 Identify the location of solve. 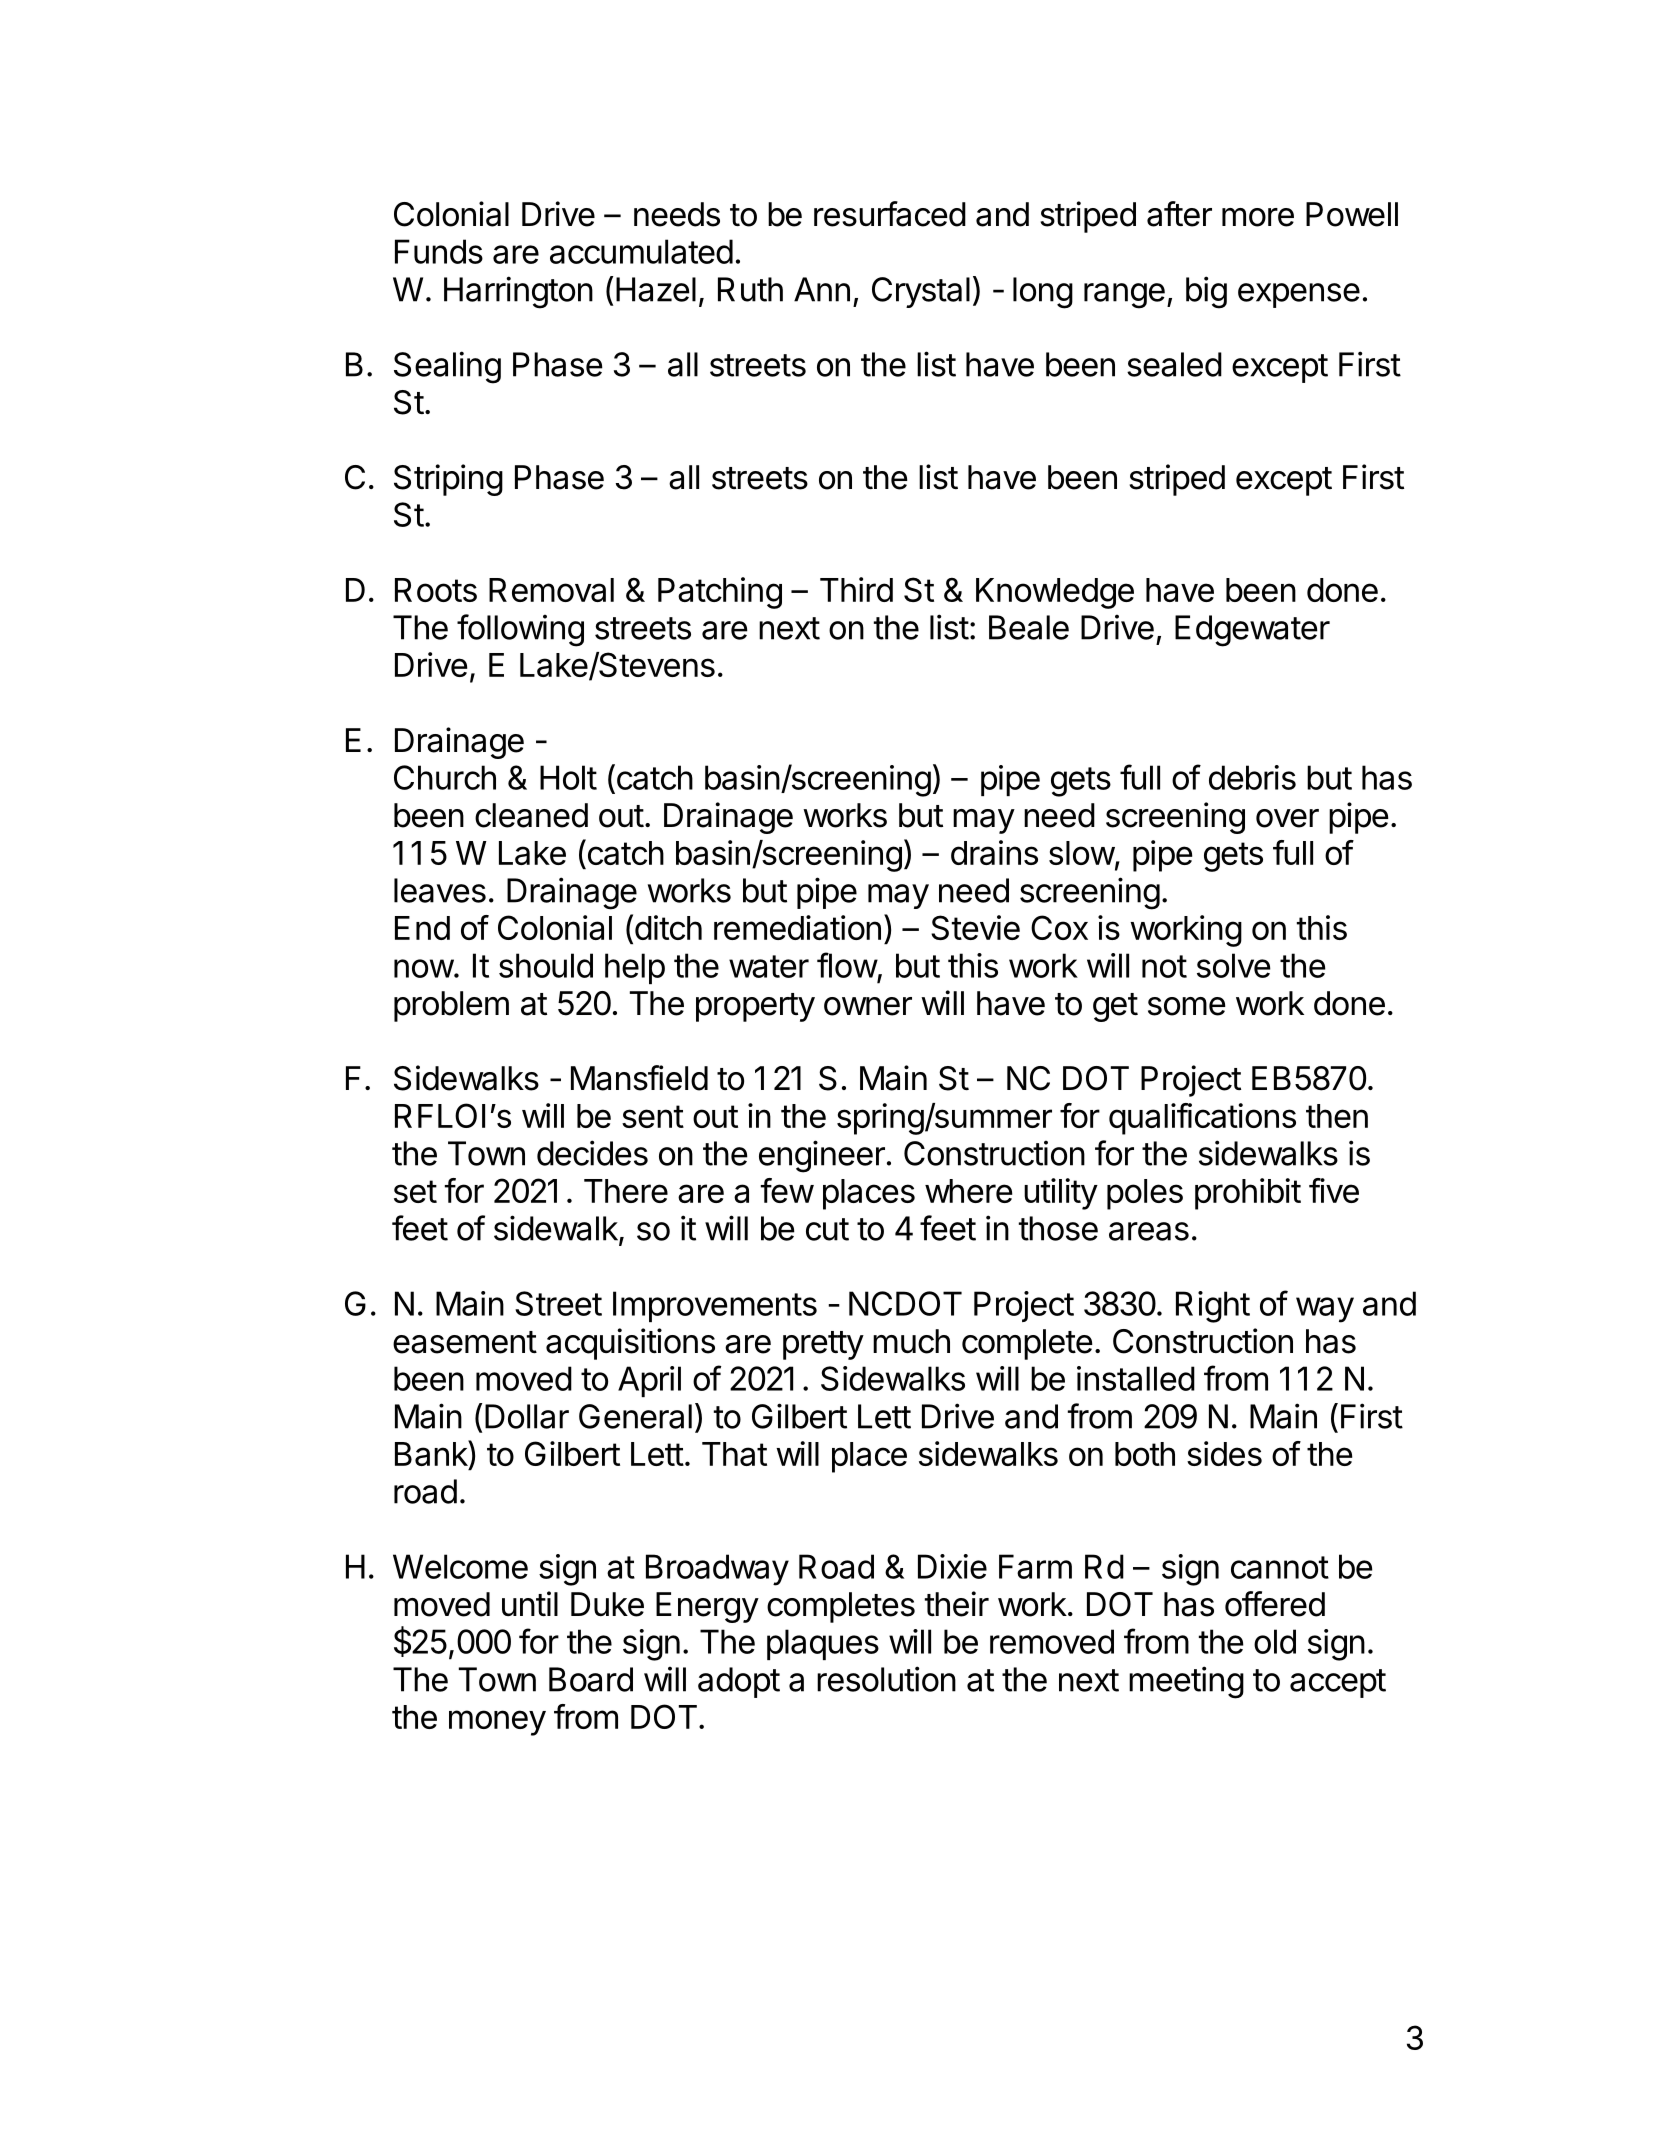
(1234, 965).
